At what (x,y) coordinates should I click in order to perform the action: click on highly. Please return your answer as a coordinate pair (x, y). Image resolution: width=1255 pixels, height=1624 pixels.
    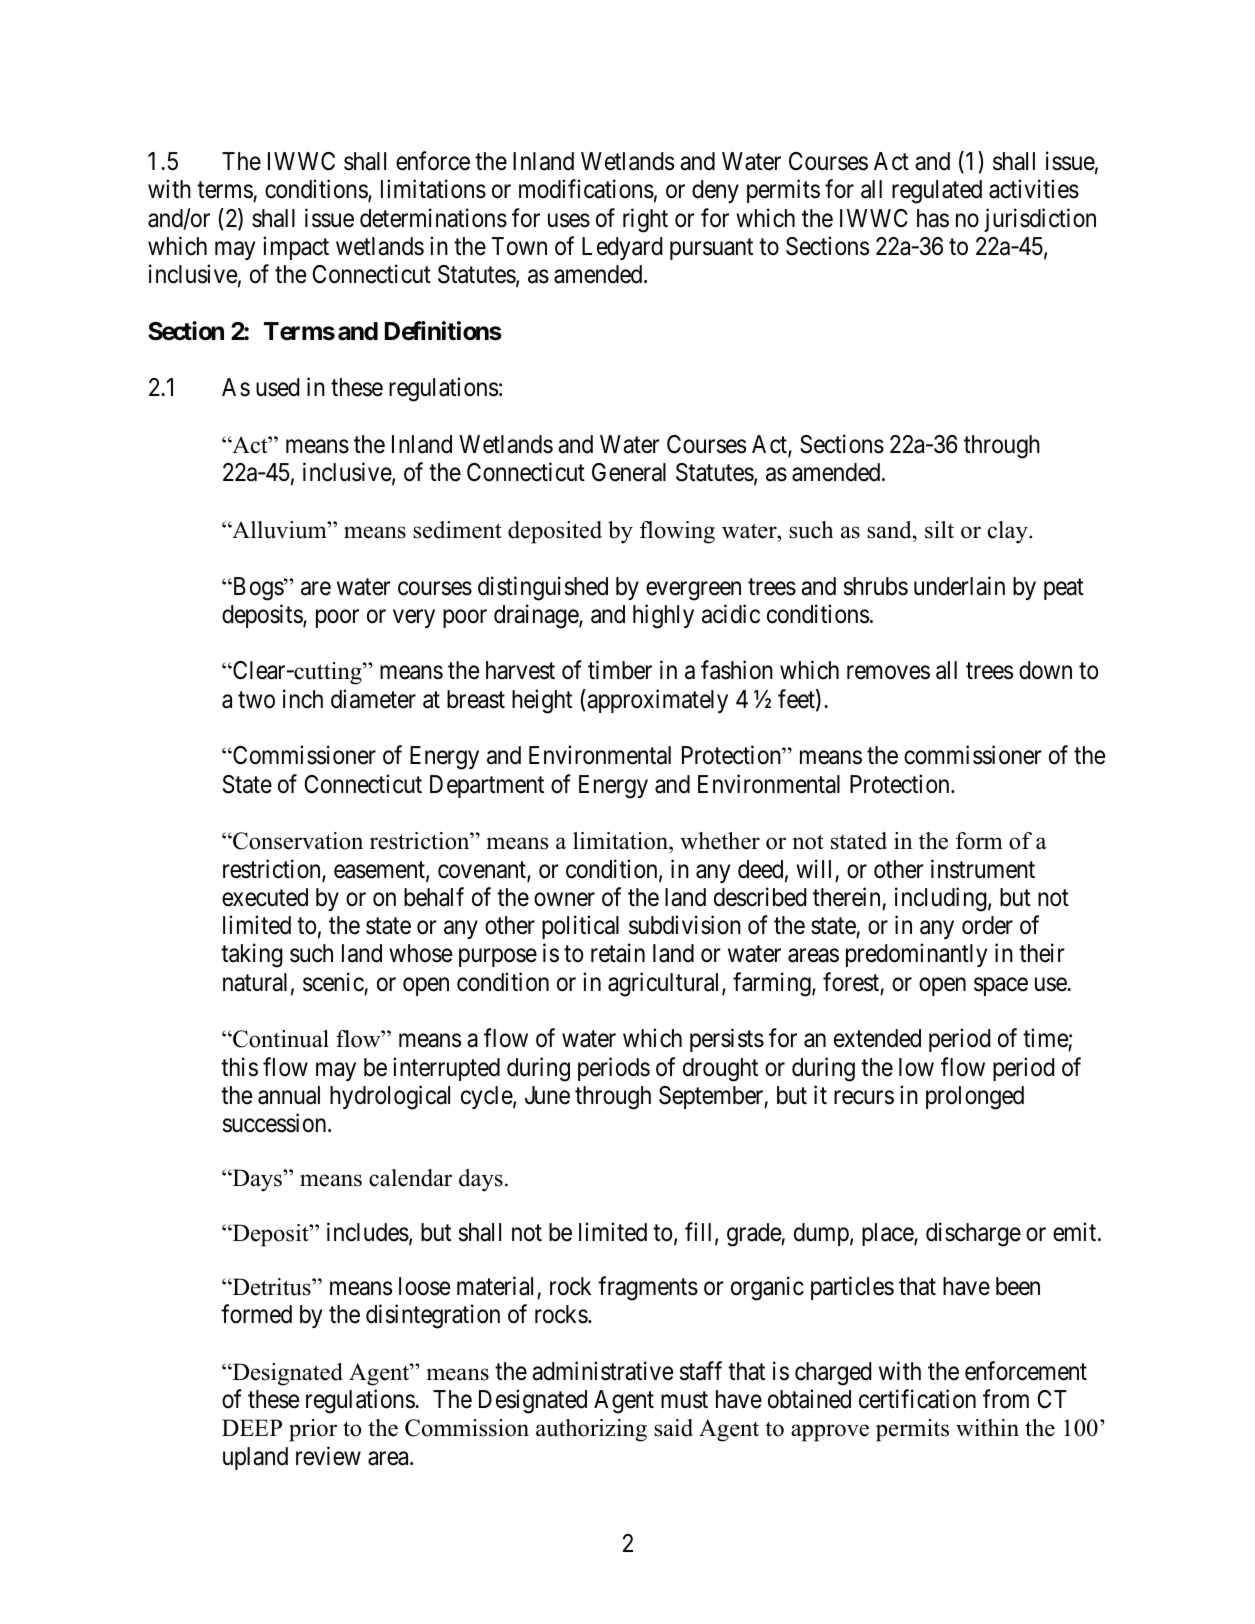
    Looking at the image, I should click on (663, 616).
